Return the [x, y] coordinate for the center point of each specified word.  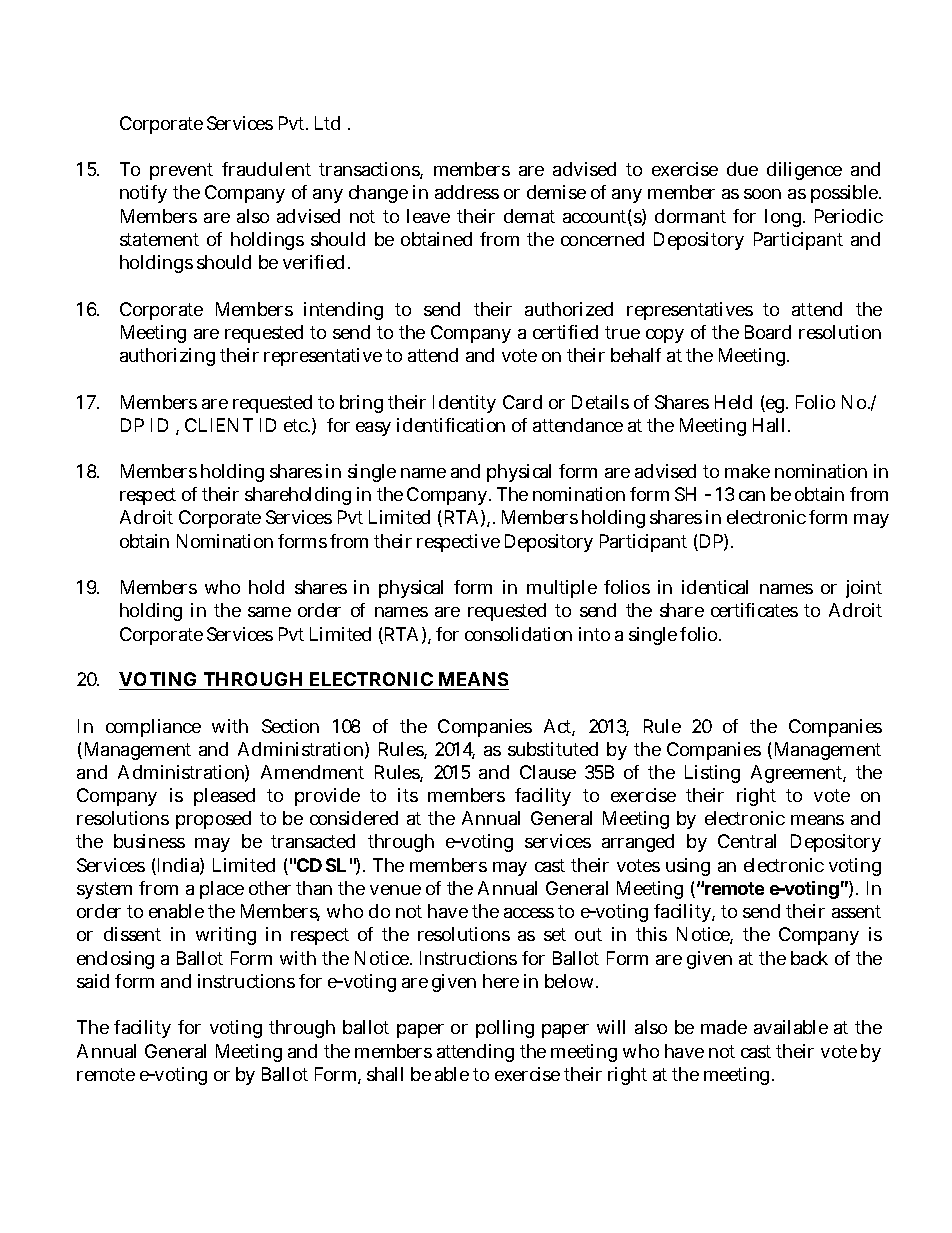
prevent [181, 171]
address [467, 192]
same [269, 612]
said [93, 981]
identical [715, 587]
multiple [562, 589]
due [742, 169]
